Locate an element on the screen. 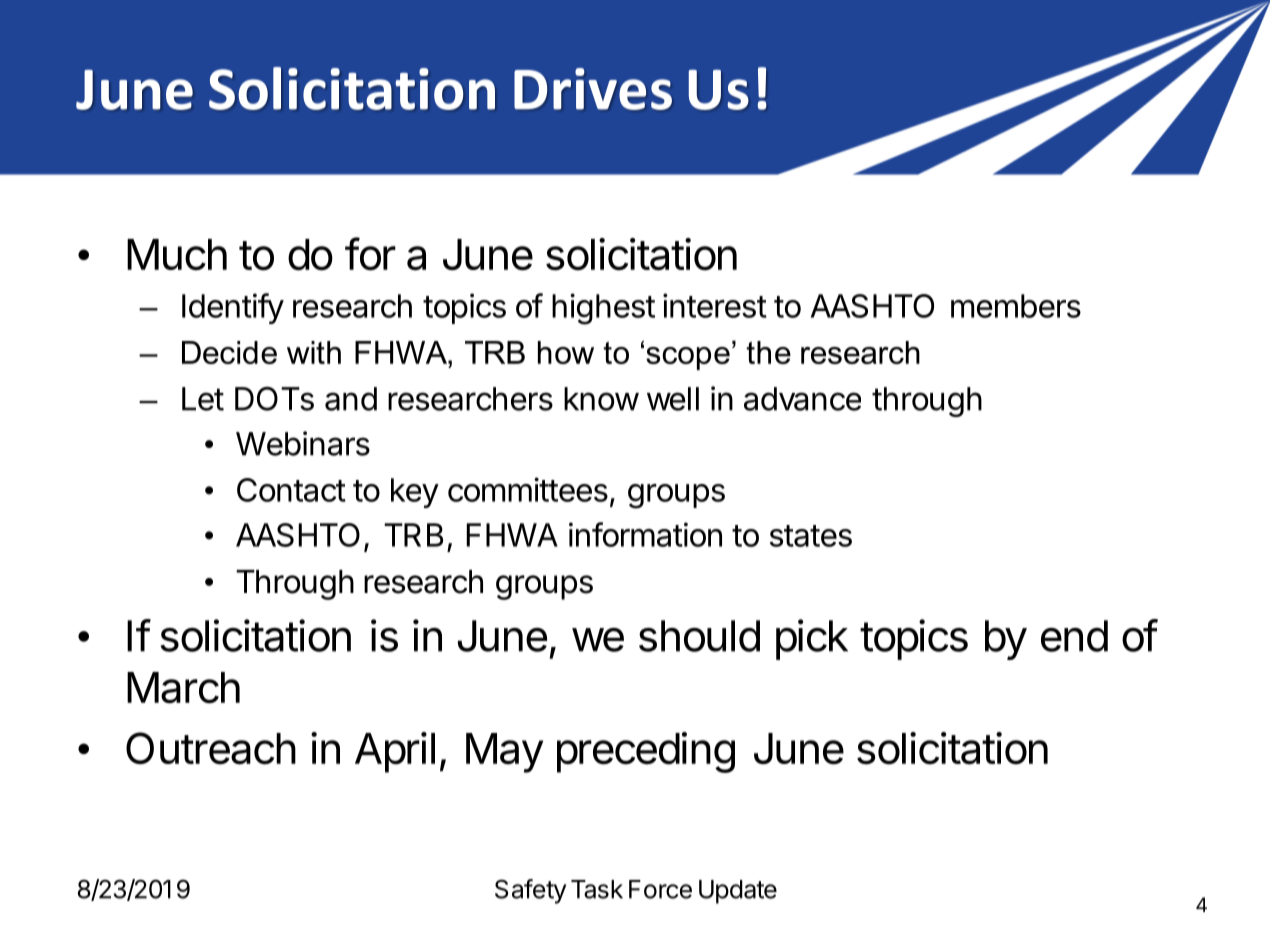 The image size is (1270, 952). should is located at coordinates (699, 636).
